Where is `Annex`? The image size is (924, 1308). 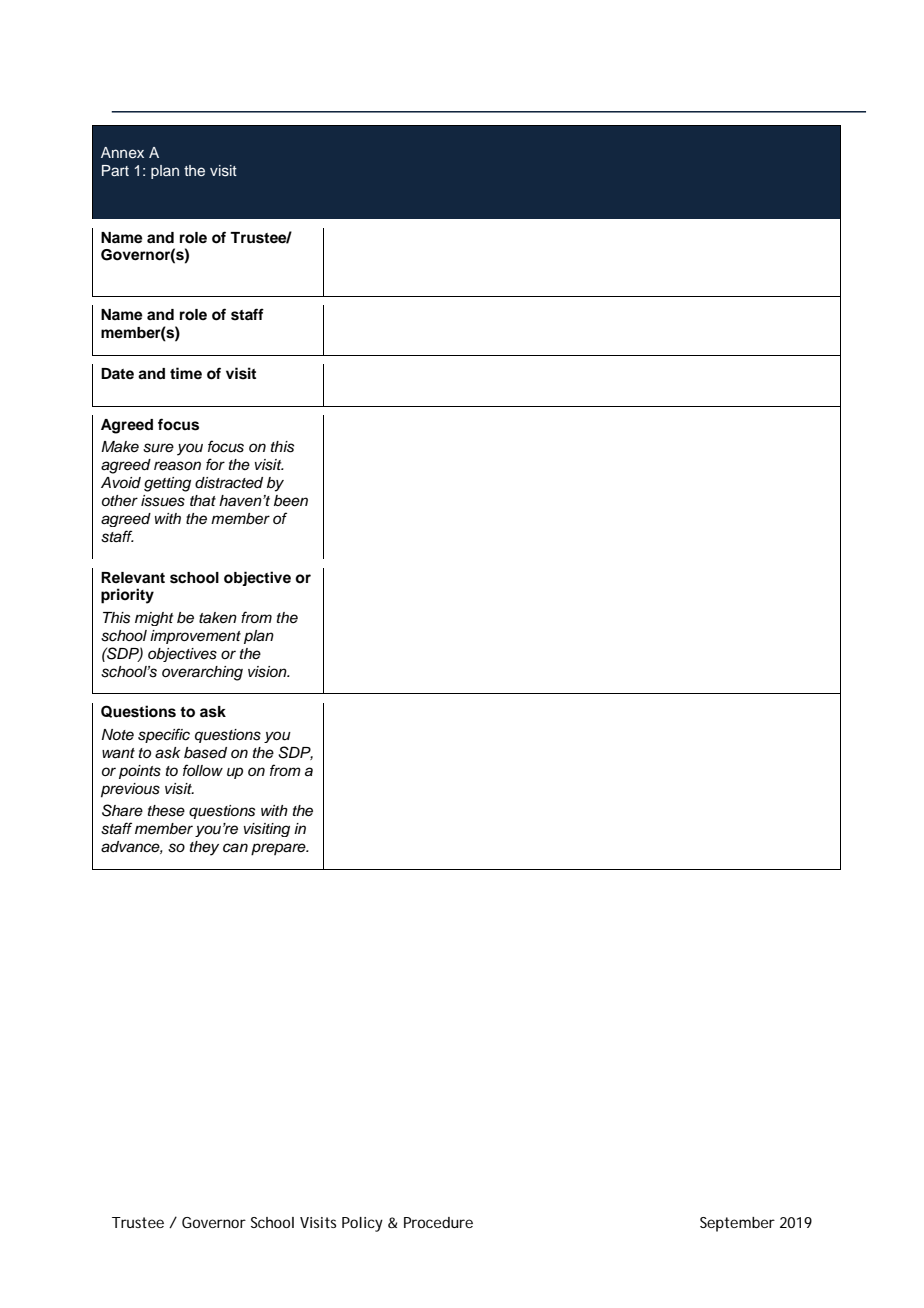 Annex is located at coordinates (122, 152).
